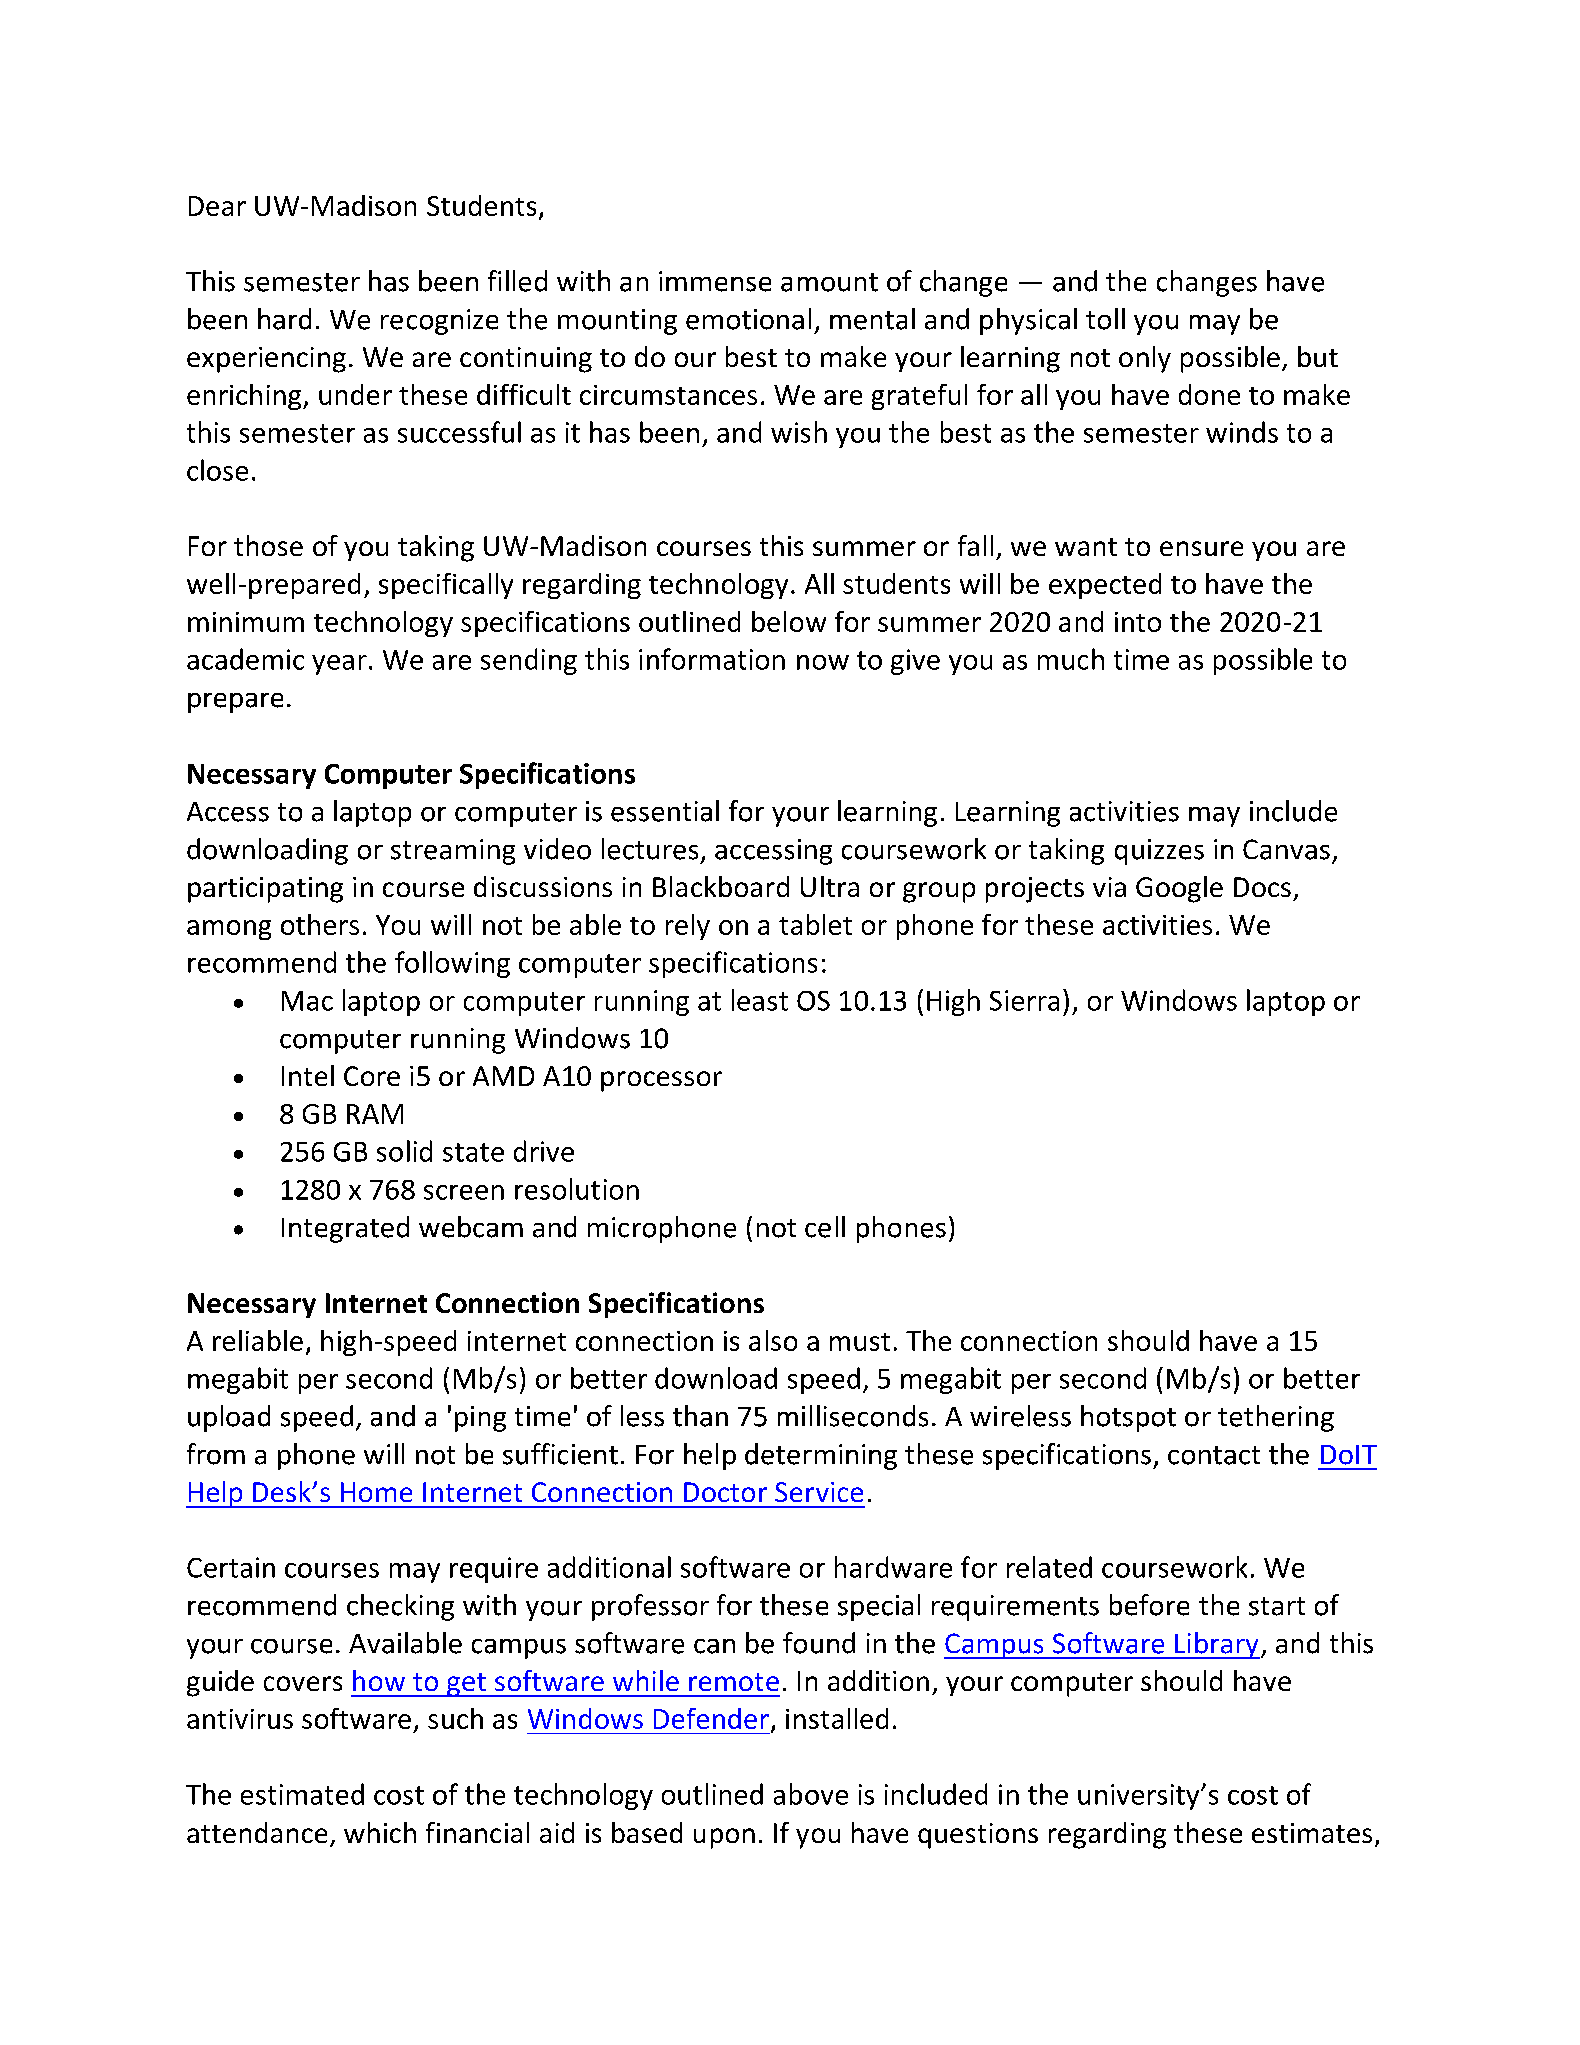 This screenshot has height=2045, width=1580. Describe the element at coordinates (302, 1794) in the screenshot. I see `estimated` at that location.
